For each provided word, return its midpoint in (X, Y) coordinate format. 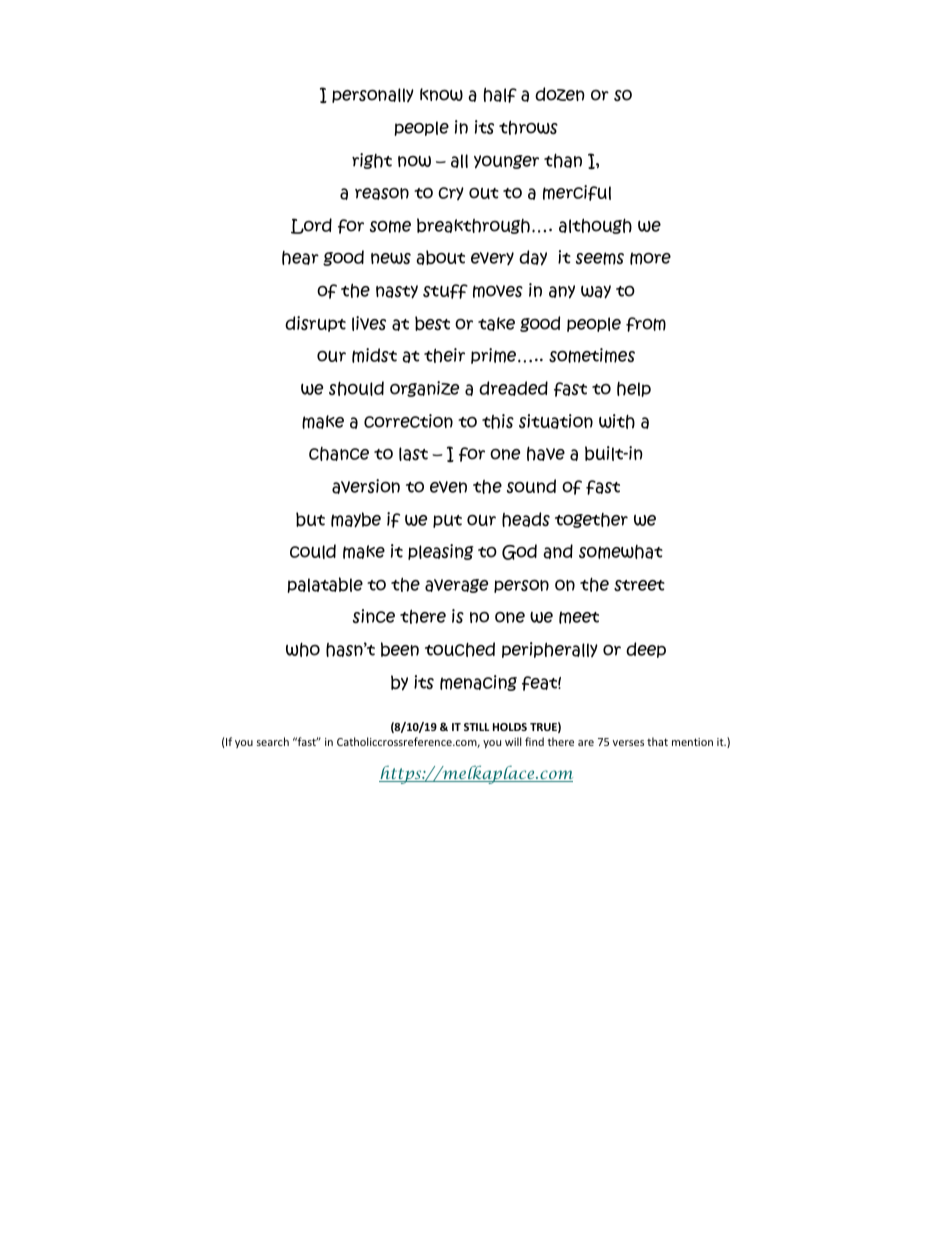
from (646, 324)
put (447, 521)
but (310, 519)
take (496, 324)
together (591, 520)
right (372, 161)
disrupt (315, 324)
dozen (560, 94)
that (657, 741)
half (500, 95)
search (273, 741)
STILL (476, 727)
